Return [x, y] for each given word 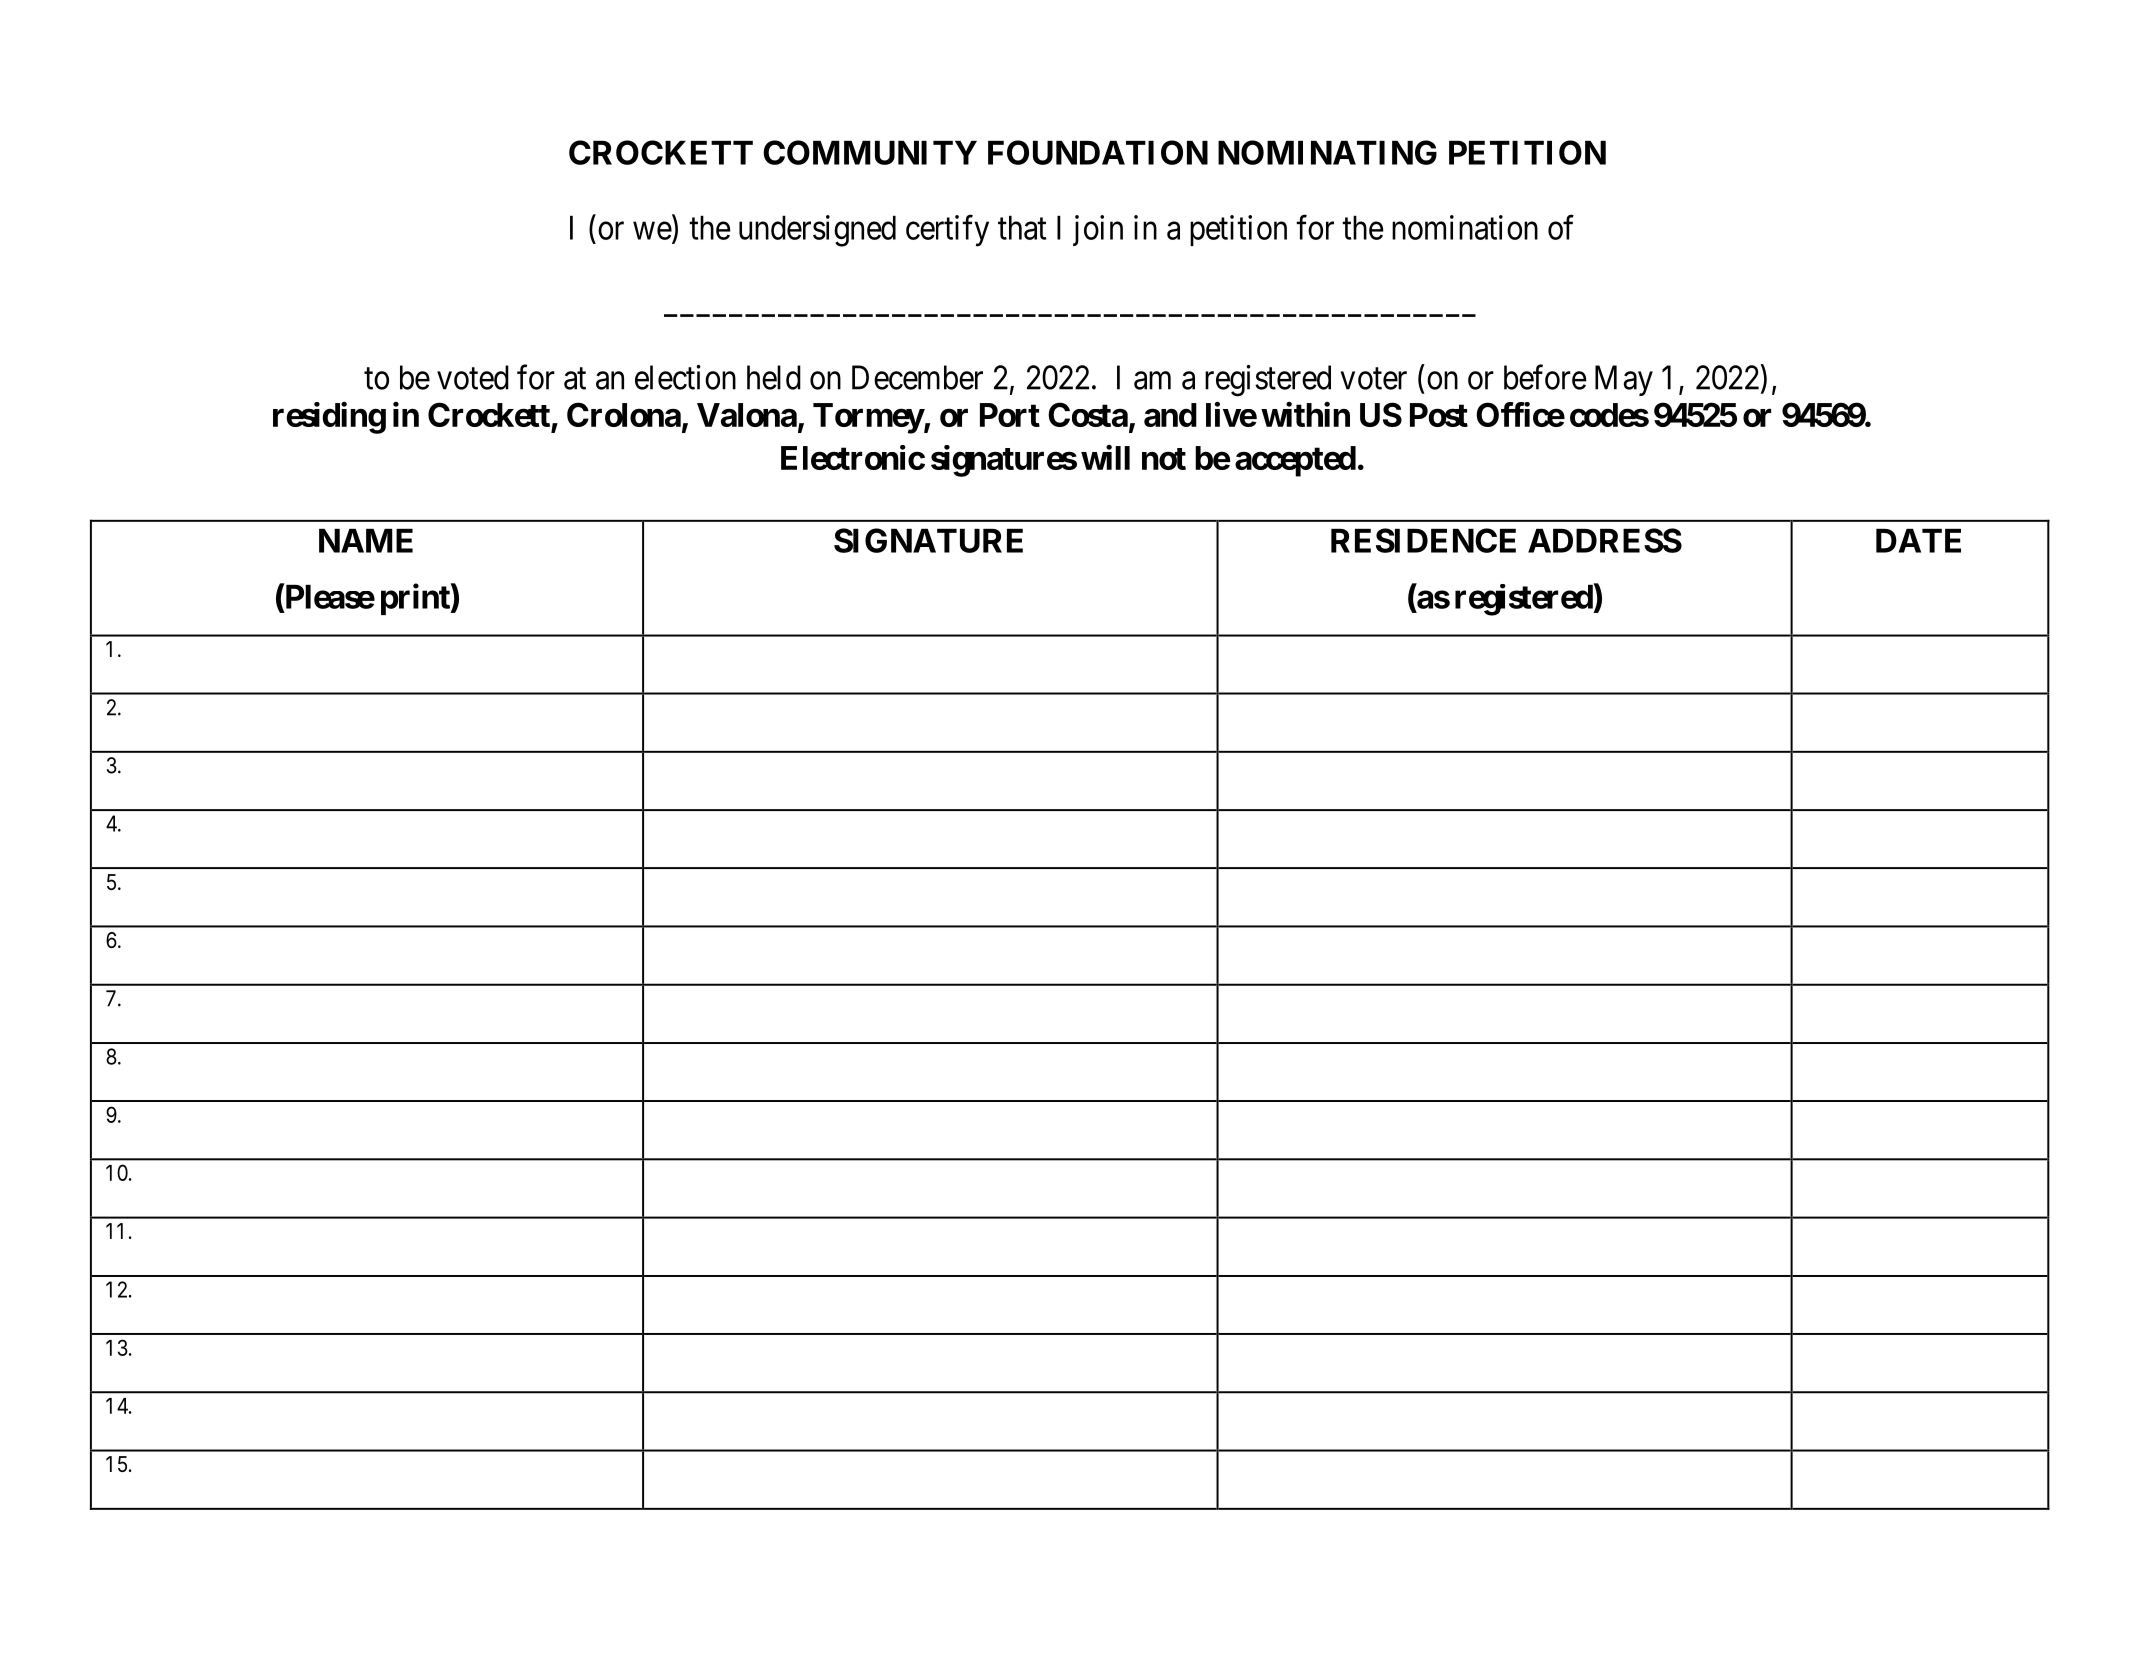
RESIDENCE [1423, 540]
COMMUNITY [870, 152]
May [1624, 380]
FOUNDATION [1098, 152]
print [416, 599]
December [917, 377]
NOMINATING [1327, 152]
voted [473, 377]
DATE [1918, 541]
